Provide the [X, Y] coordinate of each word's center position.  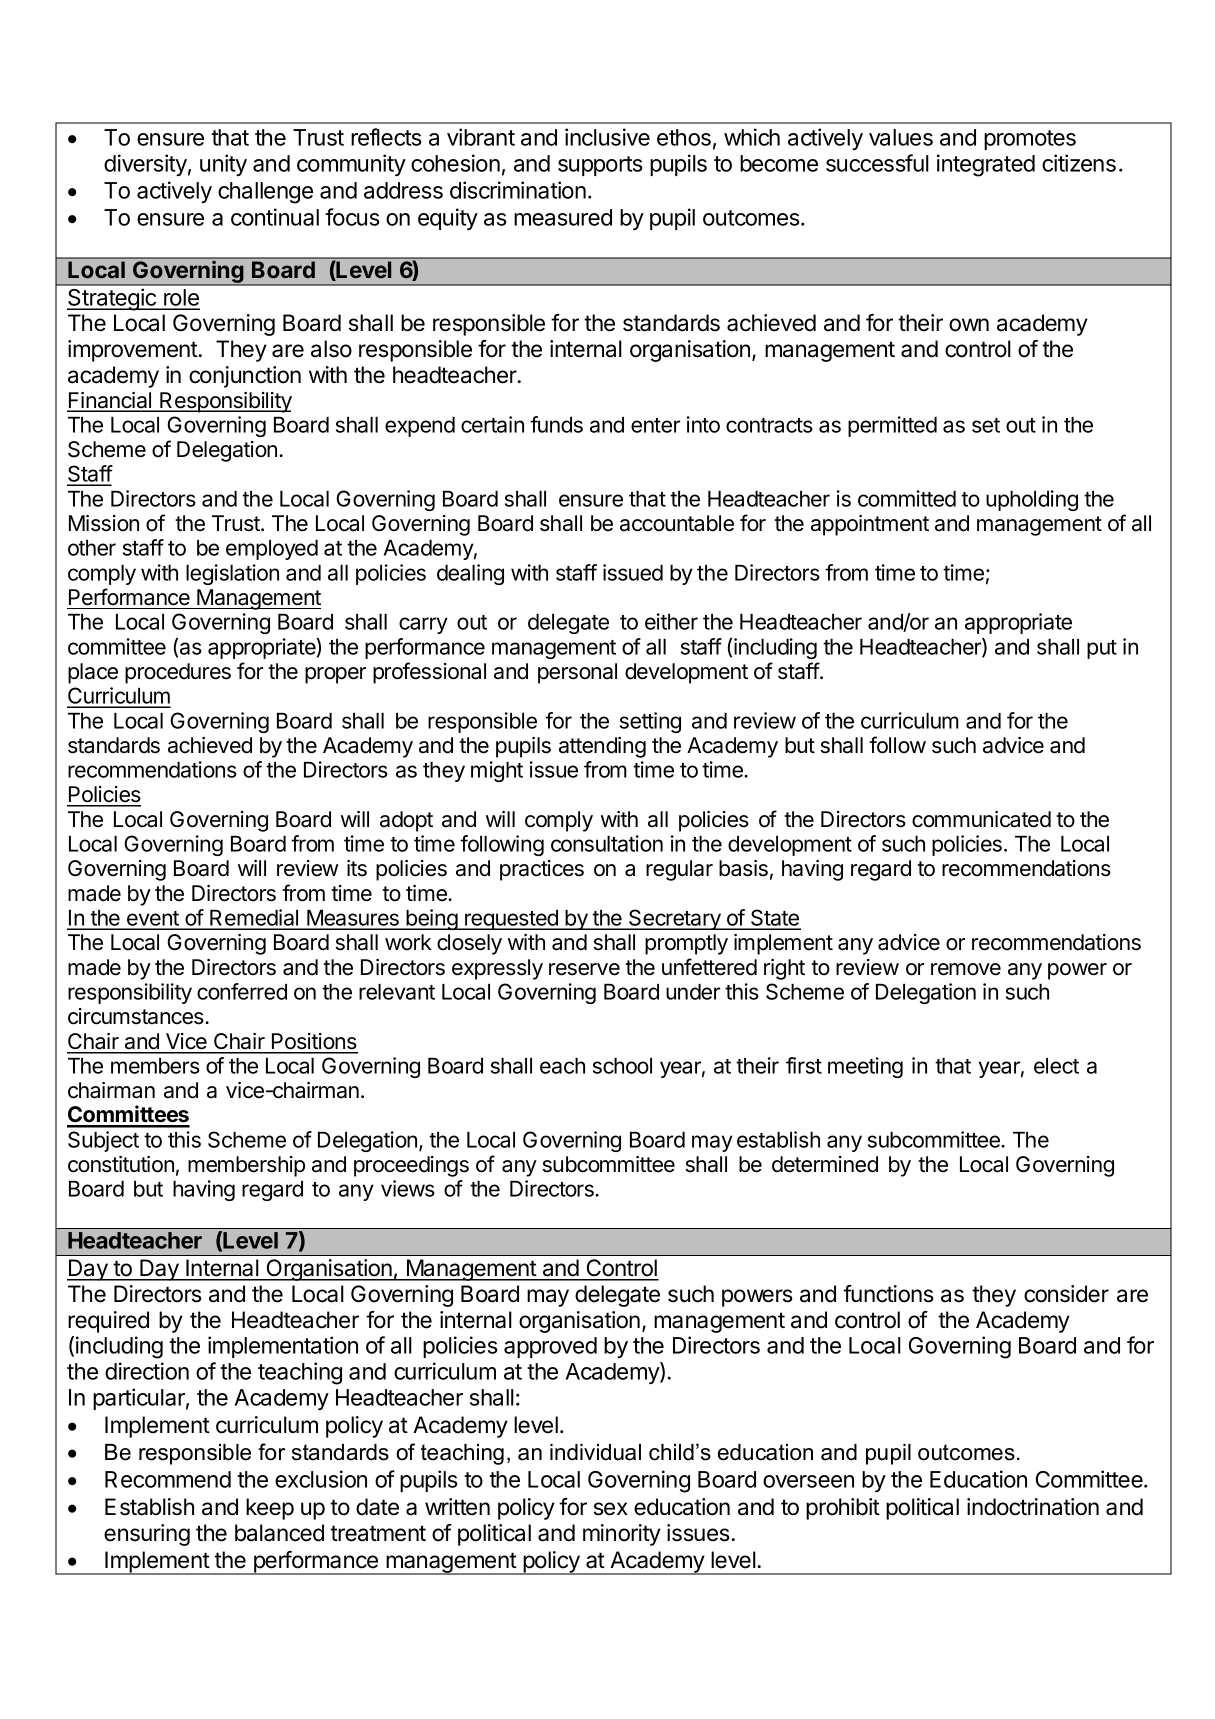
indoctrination [1033, 1507]
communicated [981, 819]
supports [600, 166]
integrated [986, 165]
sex [611, 1509]
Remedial [254, 919]
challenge [265, 193]
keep [270, 1509]
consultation [607, 843]
